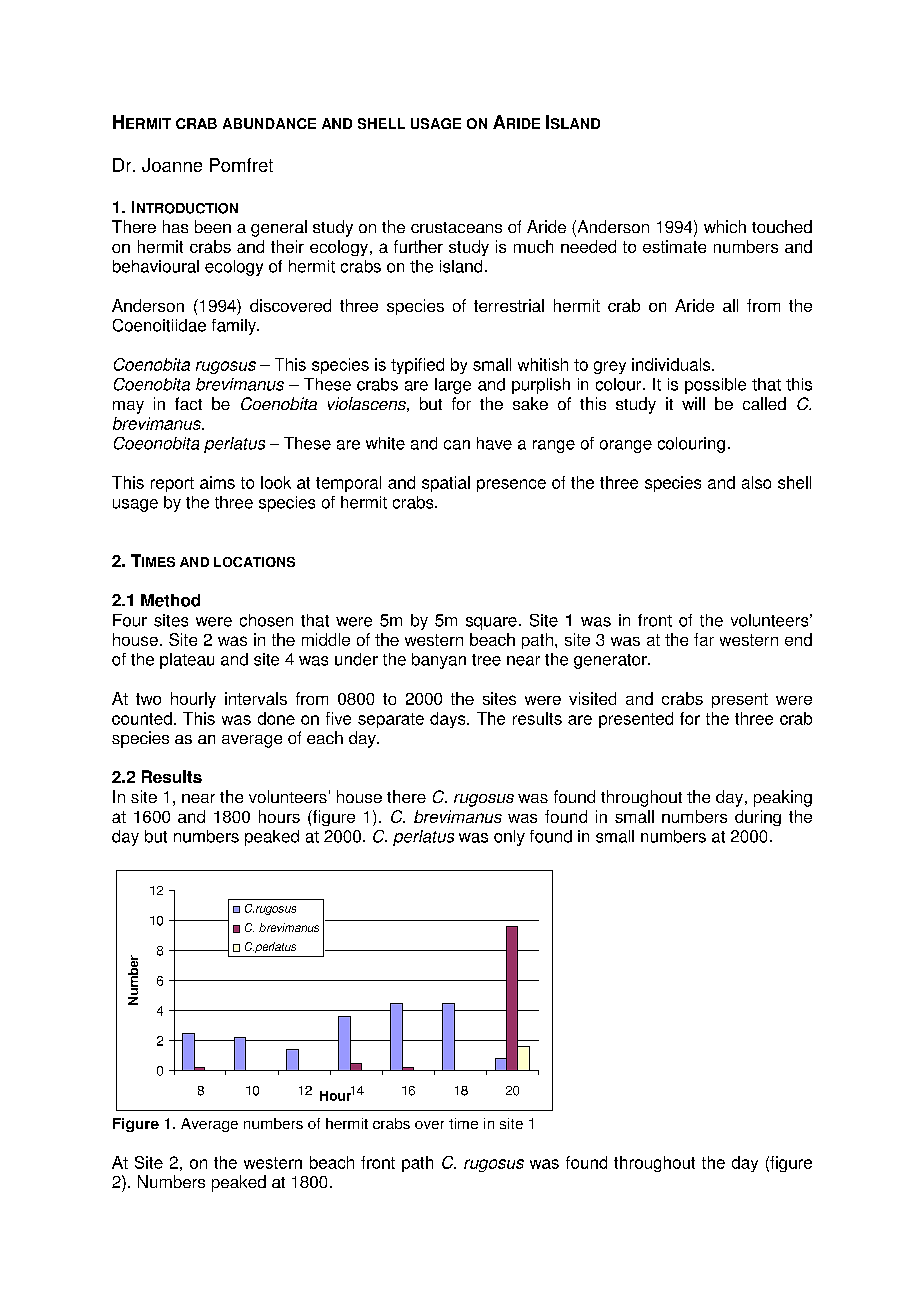  Describe the element at coordinates (456, 227) in the page. I see `crustaceans` at that location.
